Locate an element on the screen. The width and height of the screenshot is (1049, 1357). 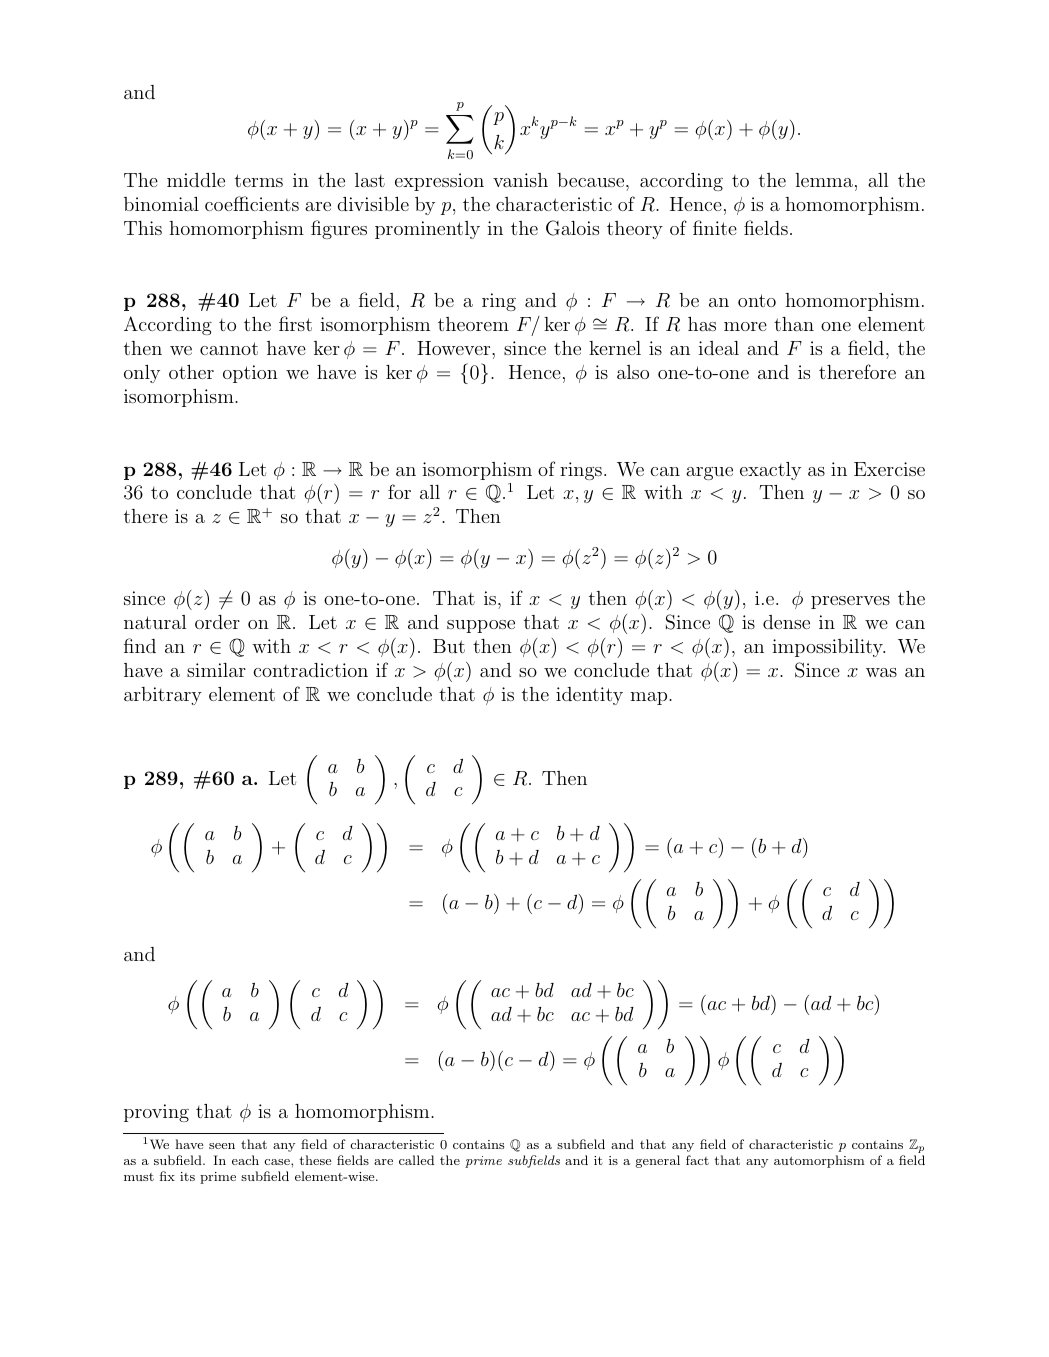
seen is located at coordinates (222, 1146).
